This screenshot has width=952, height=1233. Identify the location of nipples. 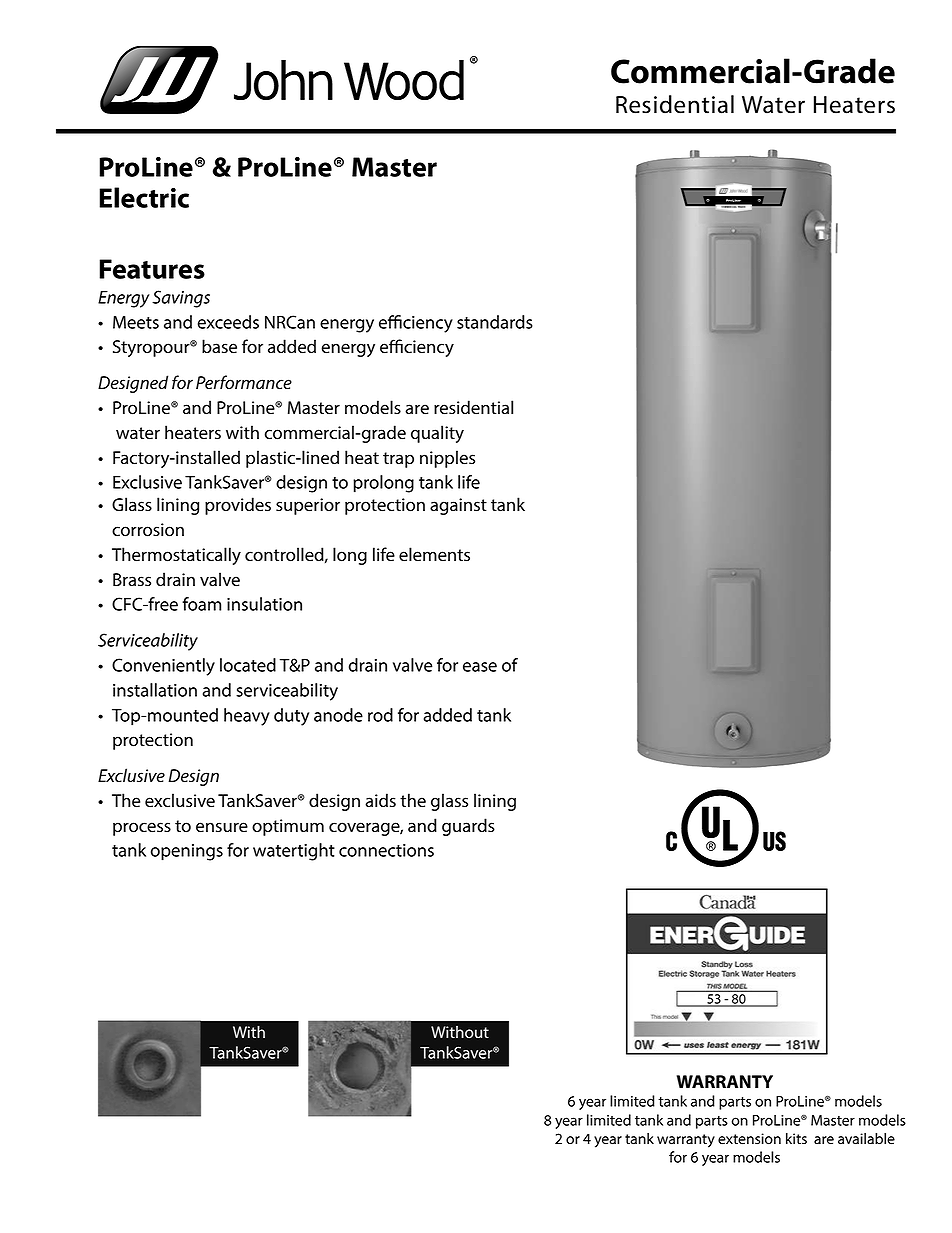
(447, 459).
